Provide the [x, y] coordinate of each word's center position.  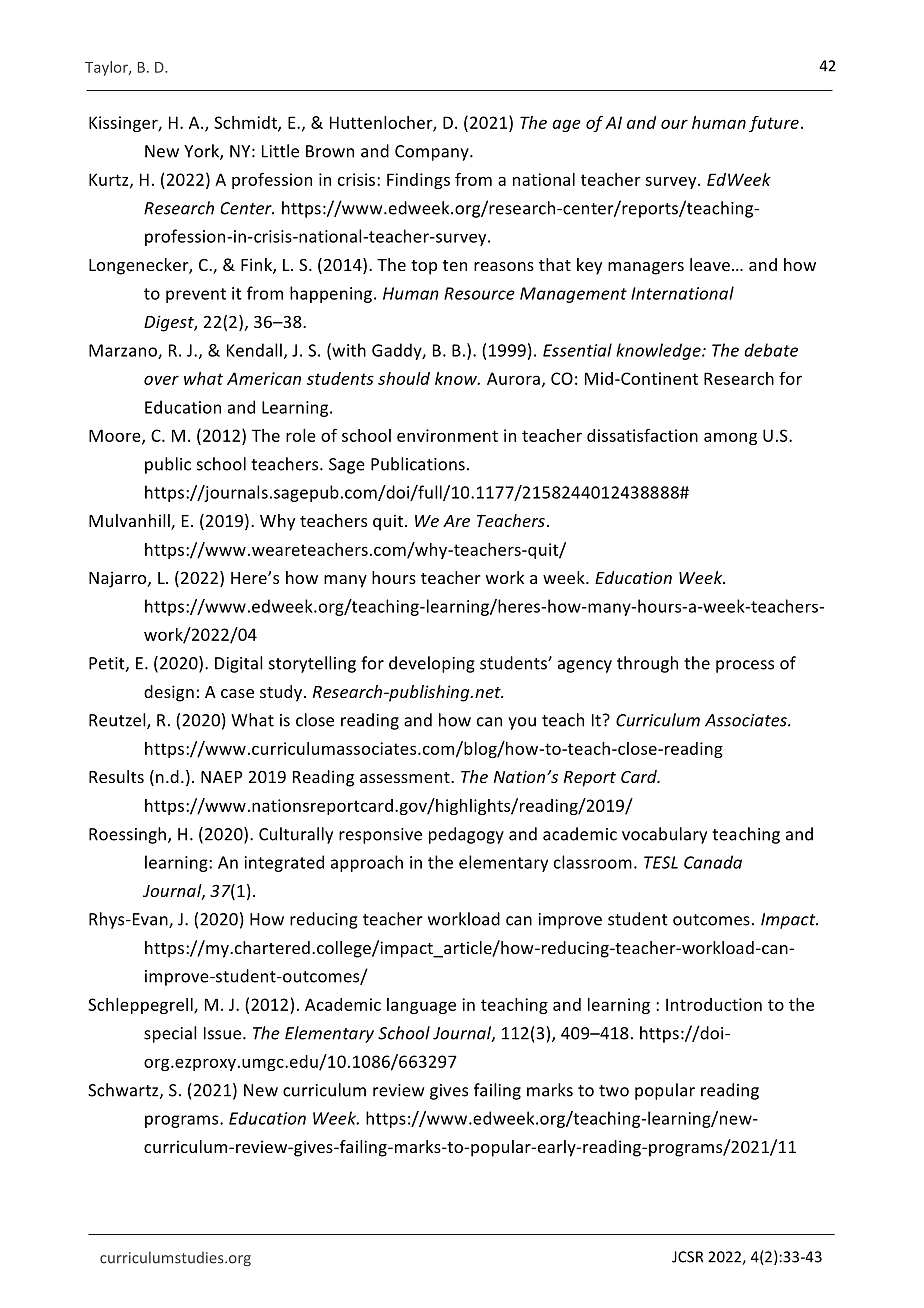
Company [433, 153]
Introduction [714, 1004]
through [647, 664]
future [774, 124]
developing [432, 664]
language [421, 1006]
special [170, 1034]
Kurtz [110, 180]
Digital [239, 664]
